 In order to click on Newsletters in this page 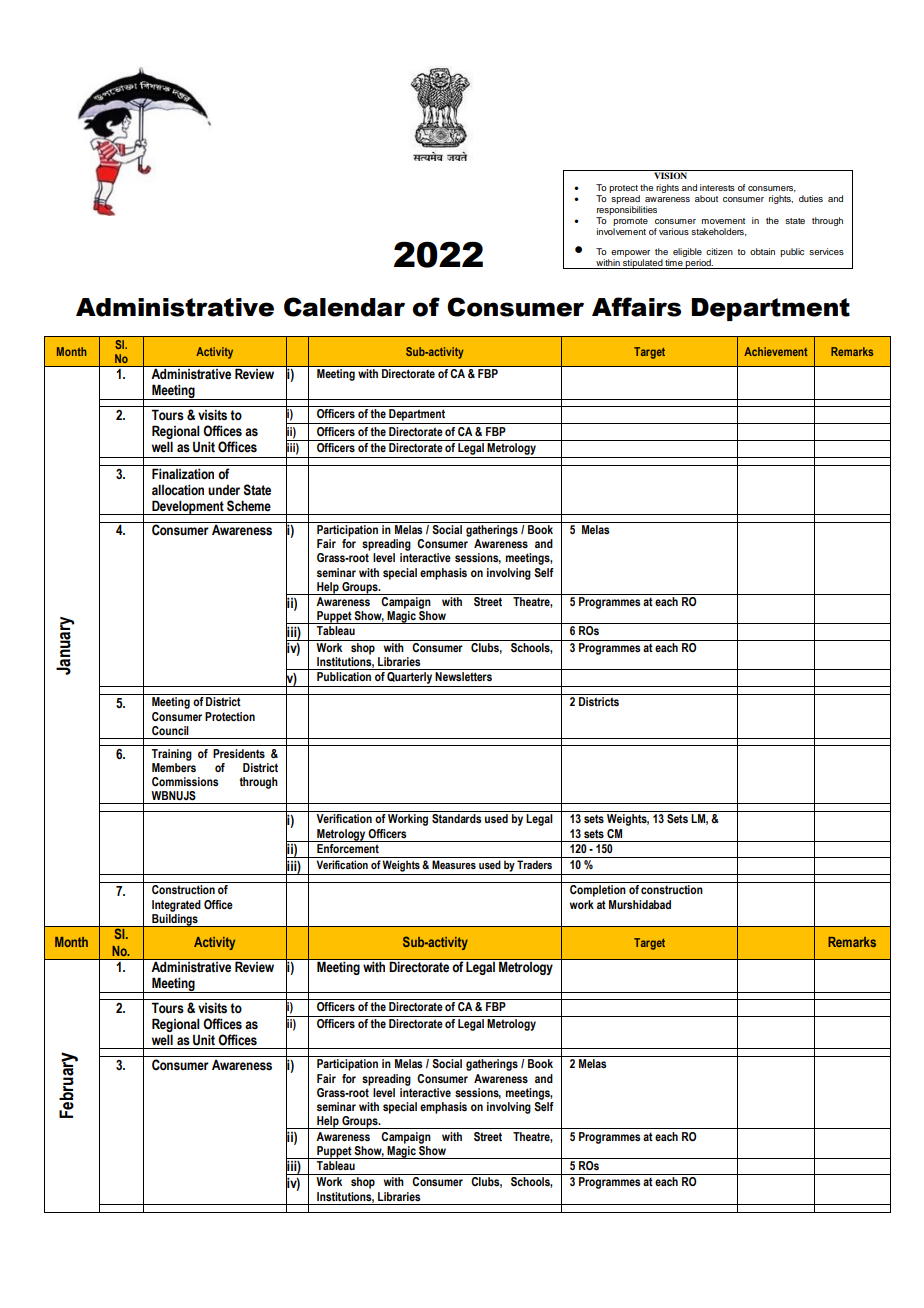, I will do `click(463, 676)`.
